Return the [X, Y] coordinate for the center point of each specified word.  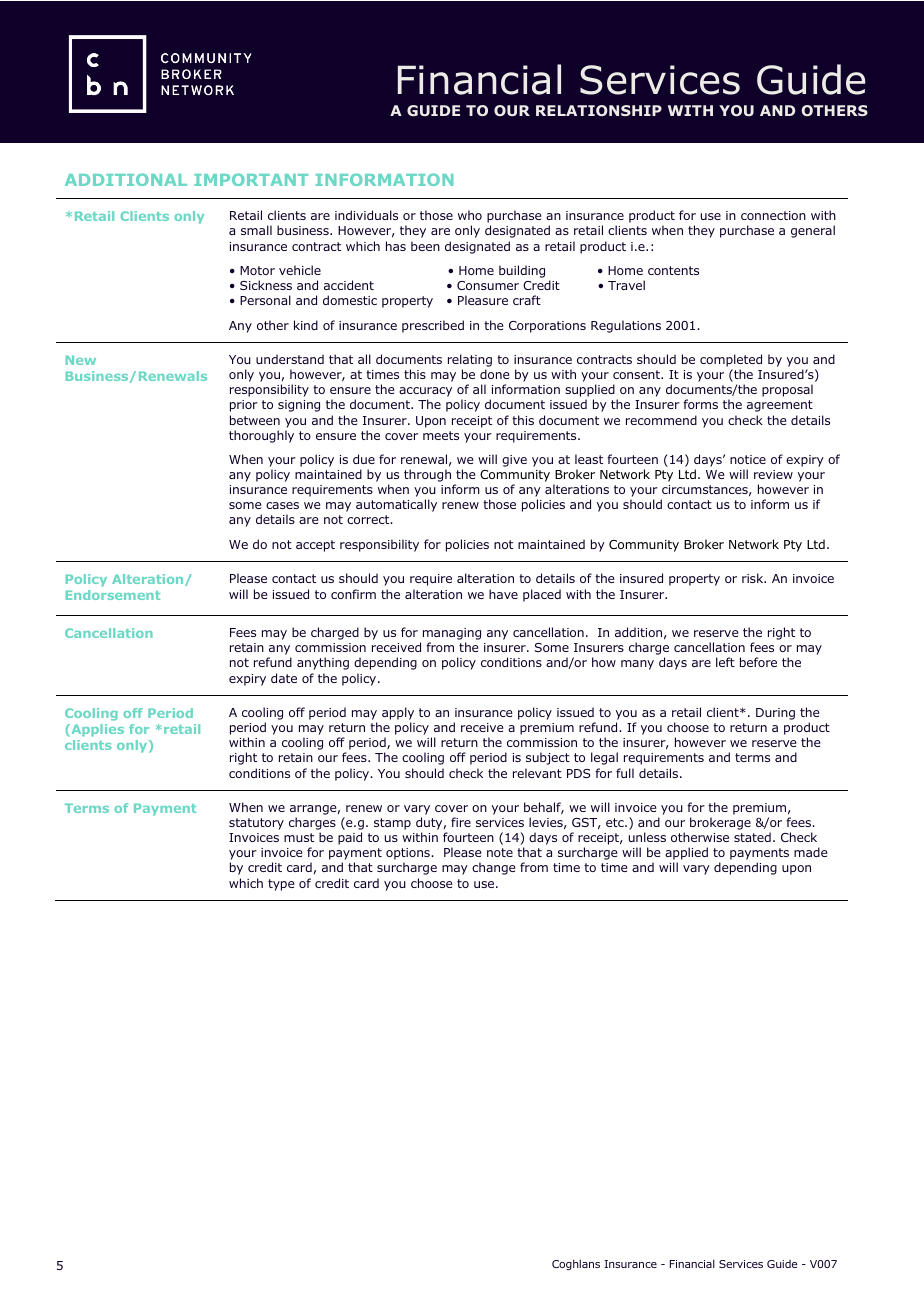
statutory [256, 824]
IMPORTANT [251, 179]
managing [452, 635]
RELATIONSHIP [599, 110]
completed [731, 362]
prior [244, 406]
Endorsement [113, 595]
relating [470, 362]
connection [773, 215]
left [725, 662]
